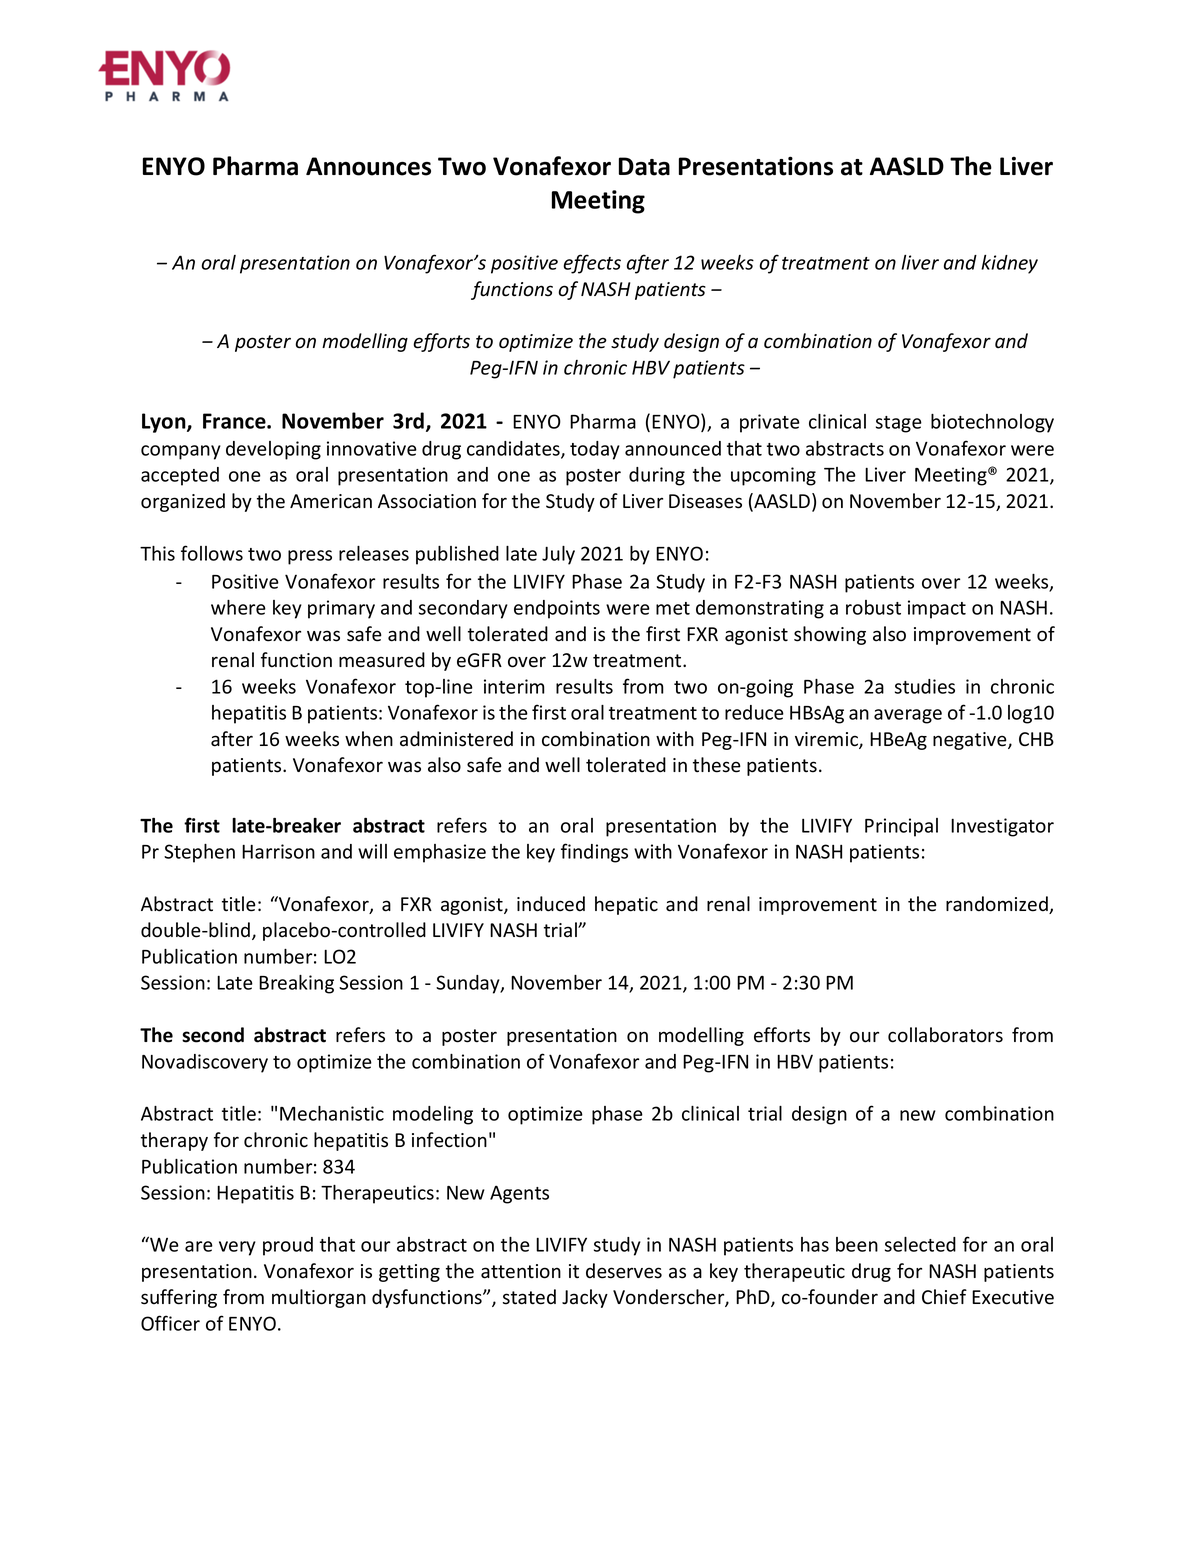  What do you see at coordinates (288, 1246) in the page?
I see `proud` at bounding box center [288, 1246].
